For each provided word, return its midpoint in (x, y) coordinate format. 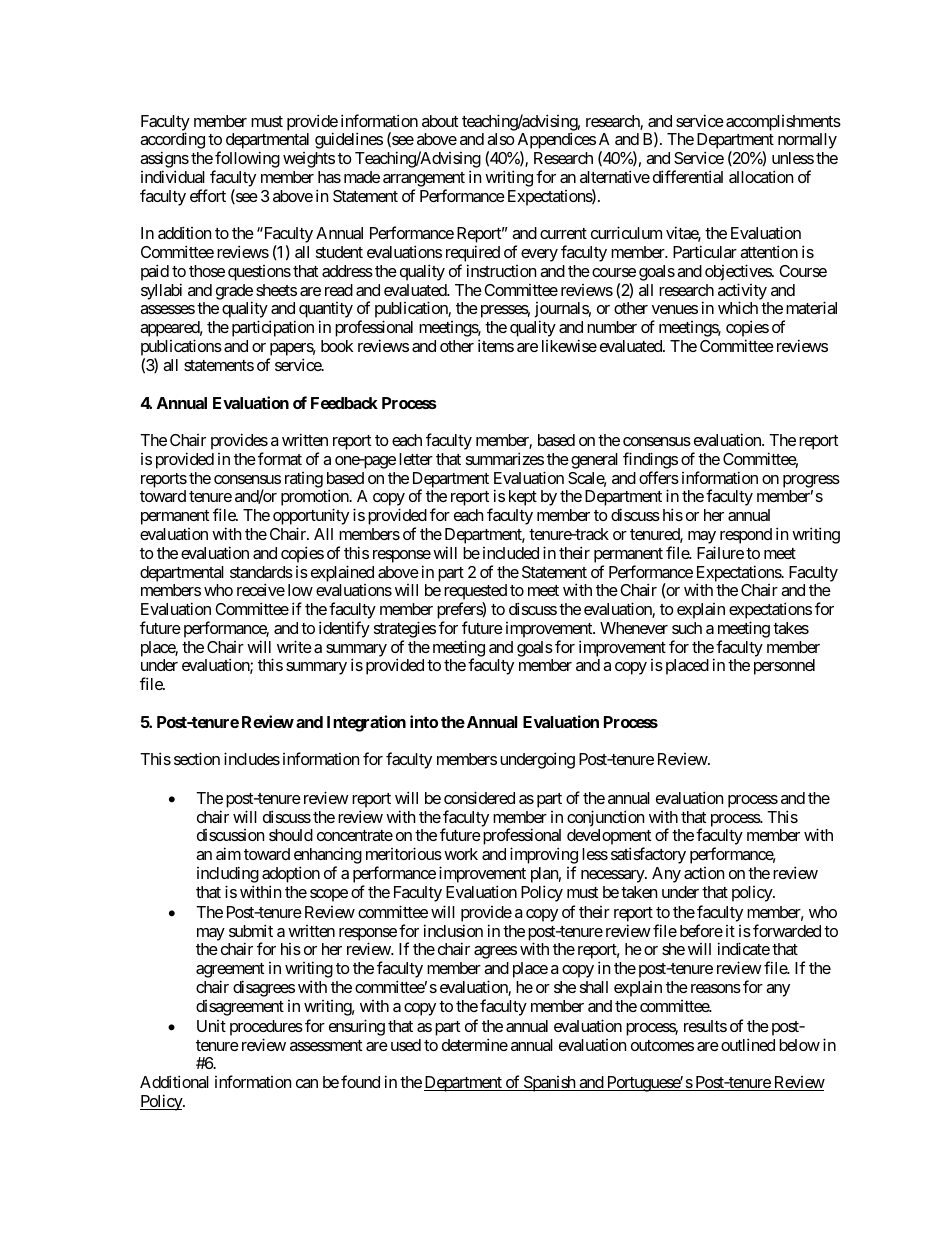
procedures (266, 1028)
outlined (748, 1044)
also (501, 139)
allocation (761, 176)
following (246, 161)
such (687, 628)
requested (475, 593)
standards (261, 572)
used (406, 1045)
